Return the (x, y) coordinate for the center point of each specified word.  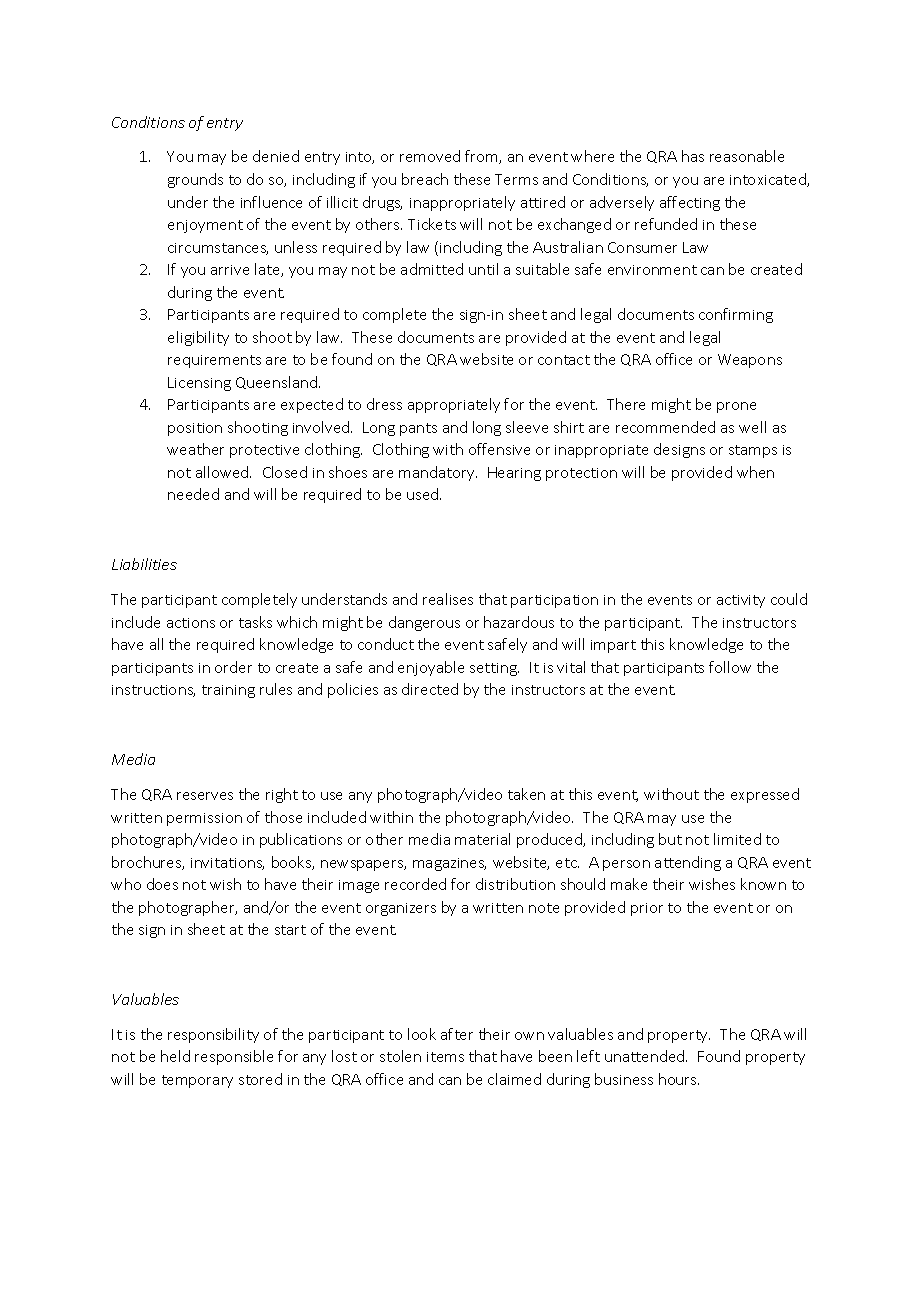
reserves (205, 796)
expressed (765, 795)
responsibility (213, 1035)
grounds (195, 180)
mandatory (438, 473)
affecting (690, 203)
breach (425, 179)
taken (526, 794)
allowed (223, 472)
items (445, 1057)
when (755, 472)
